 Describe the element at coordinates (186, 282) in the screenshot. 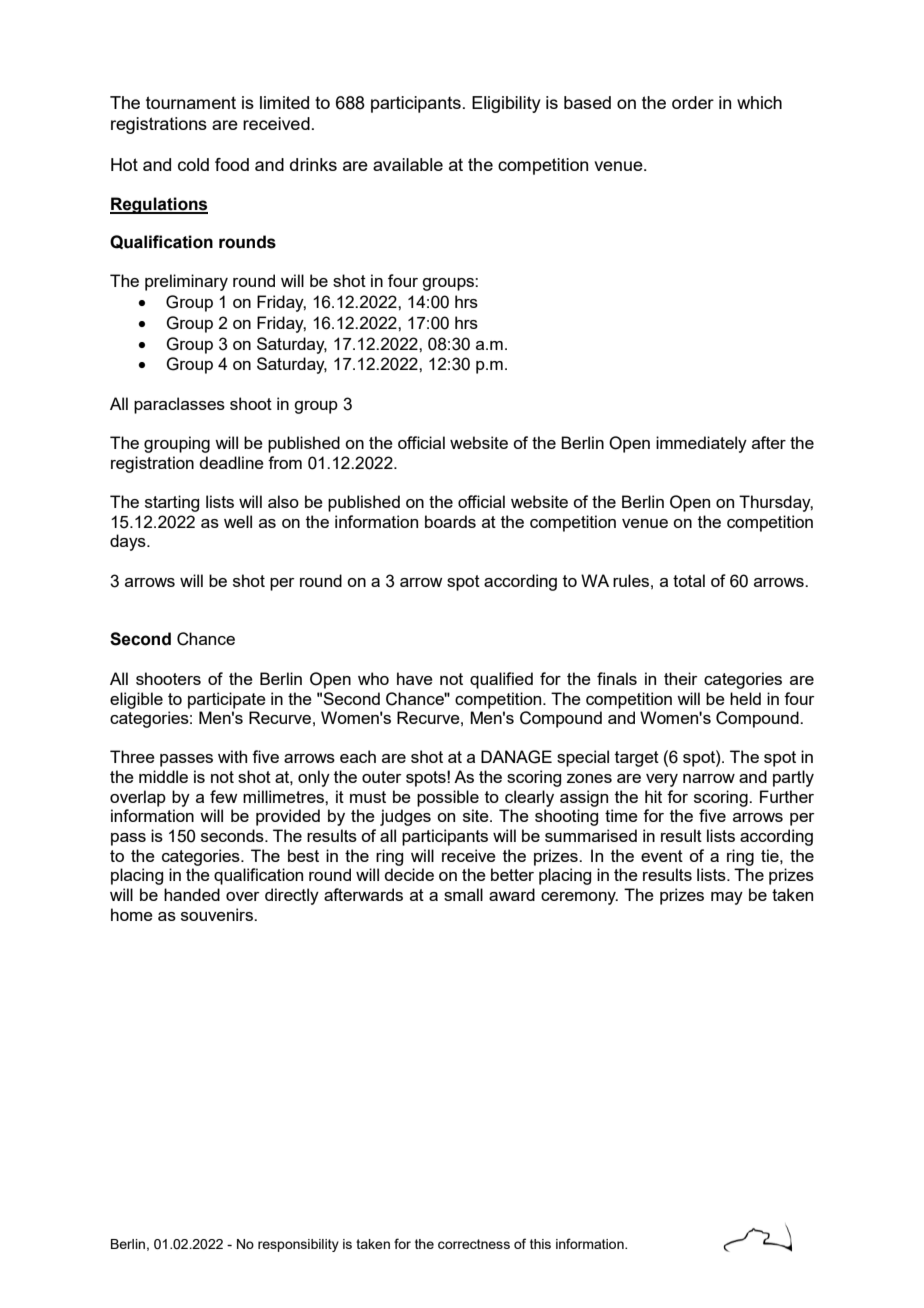

I see `preliminary` at that location.
